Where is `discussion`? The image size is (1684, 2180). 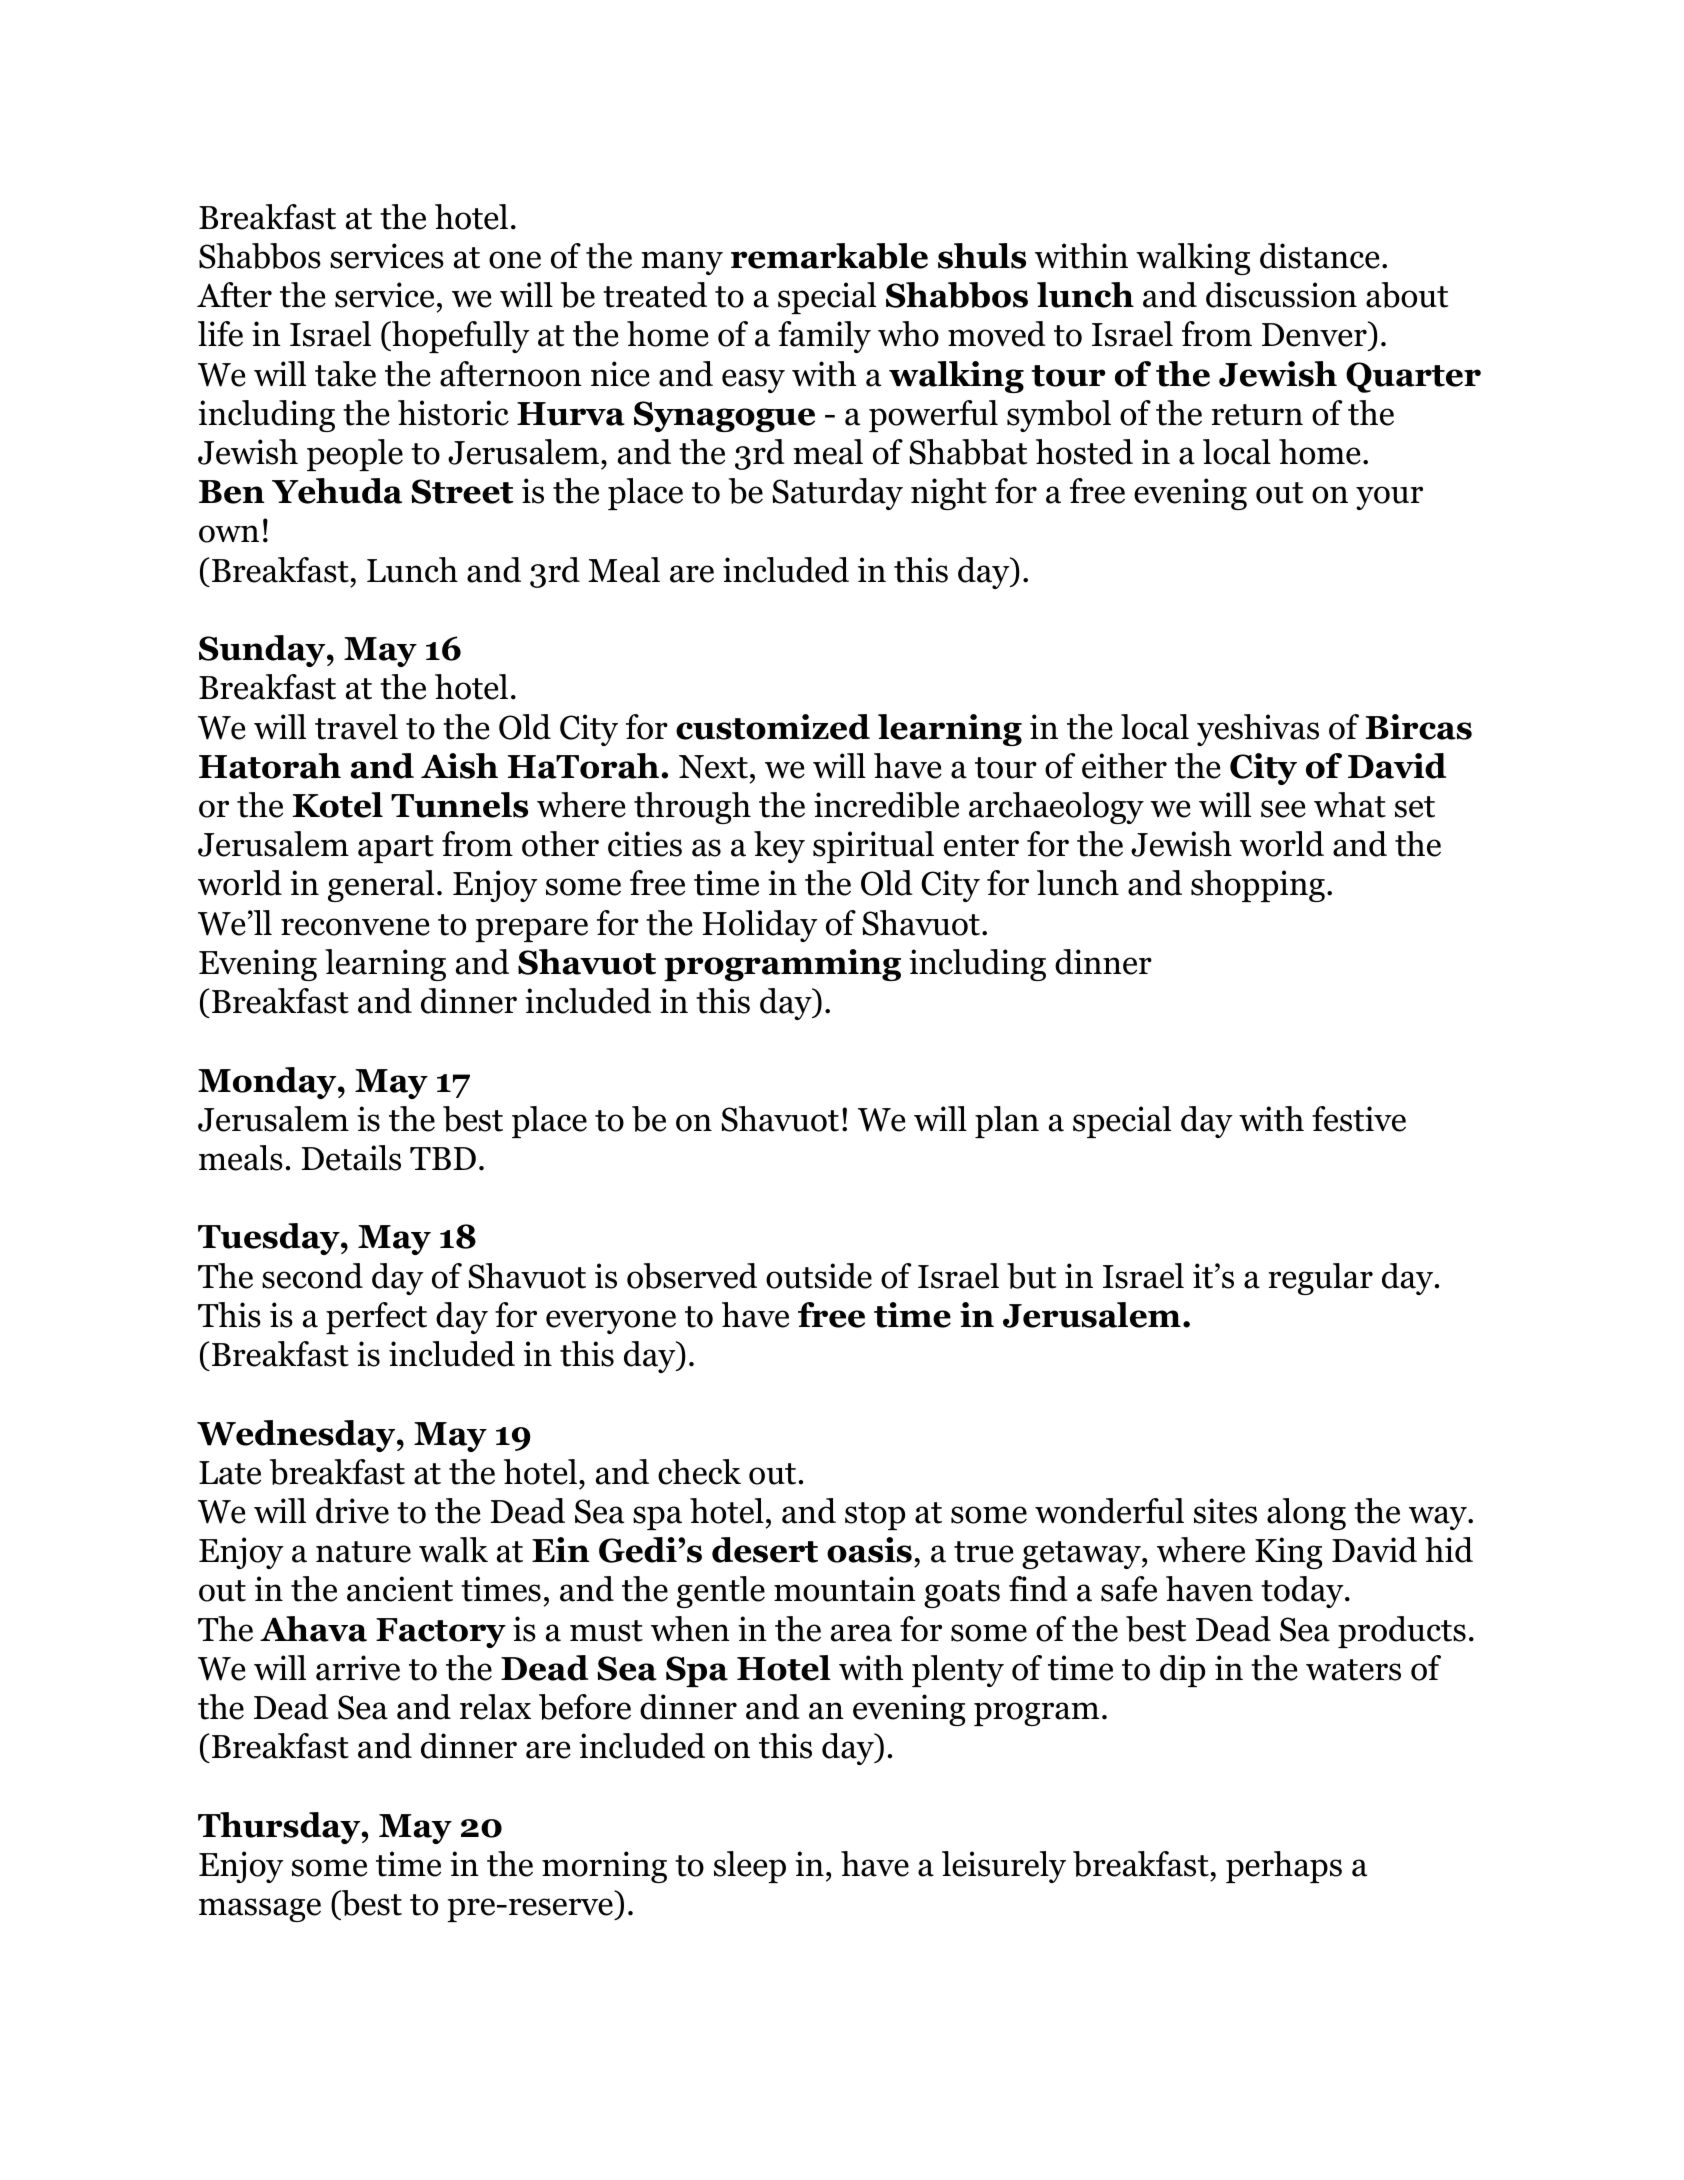 discussion is located at coordinates (1281, 295).
